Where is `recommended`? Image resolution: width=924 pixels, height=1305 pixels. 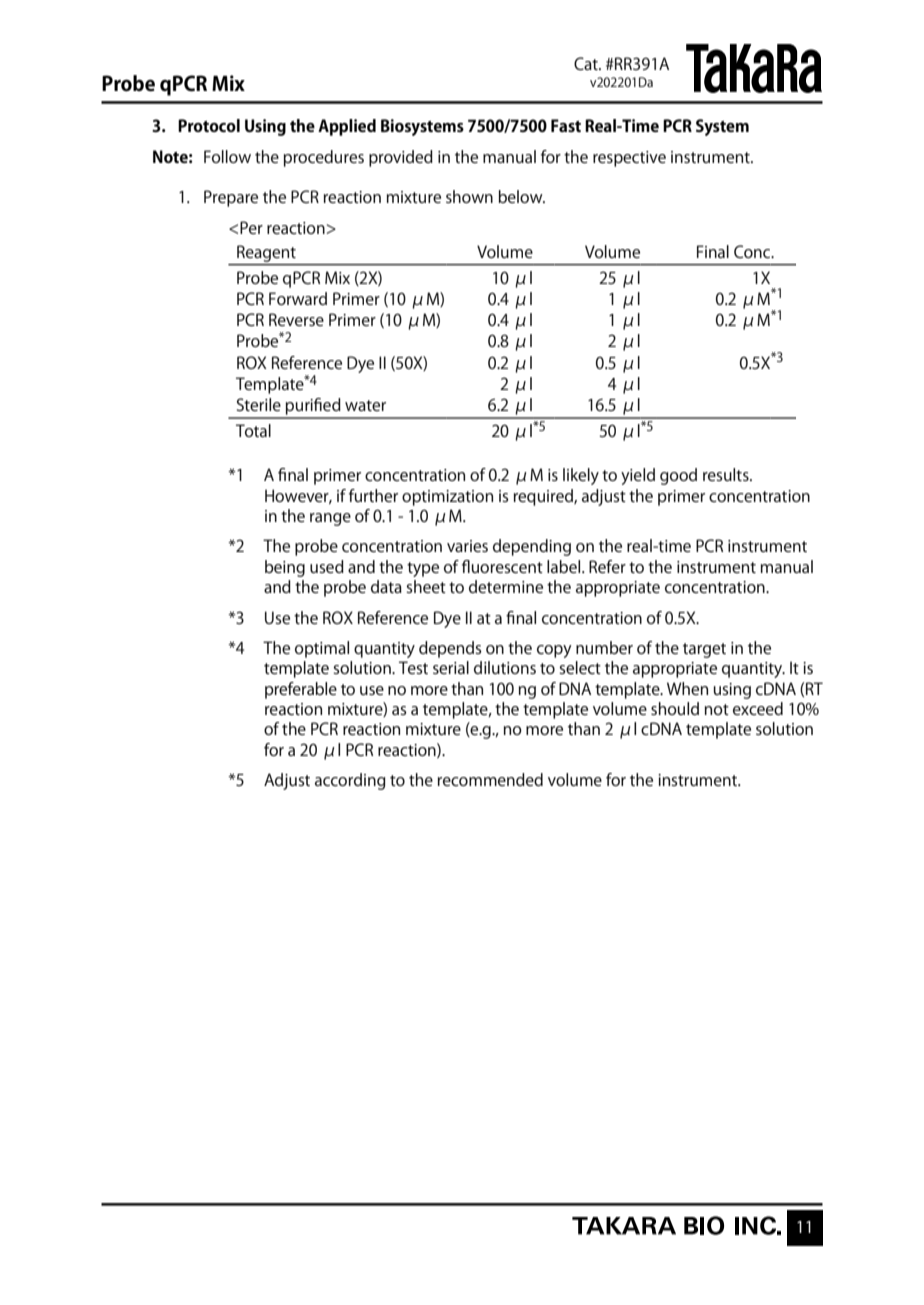 recommended is located at coordinates (490, 779).
